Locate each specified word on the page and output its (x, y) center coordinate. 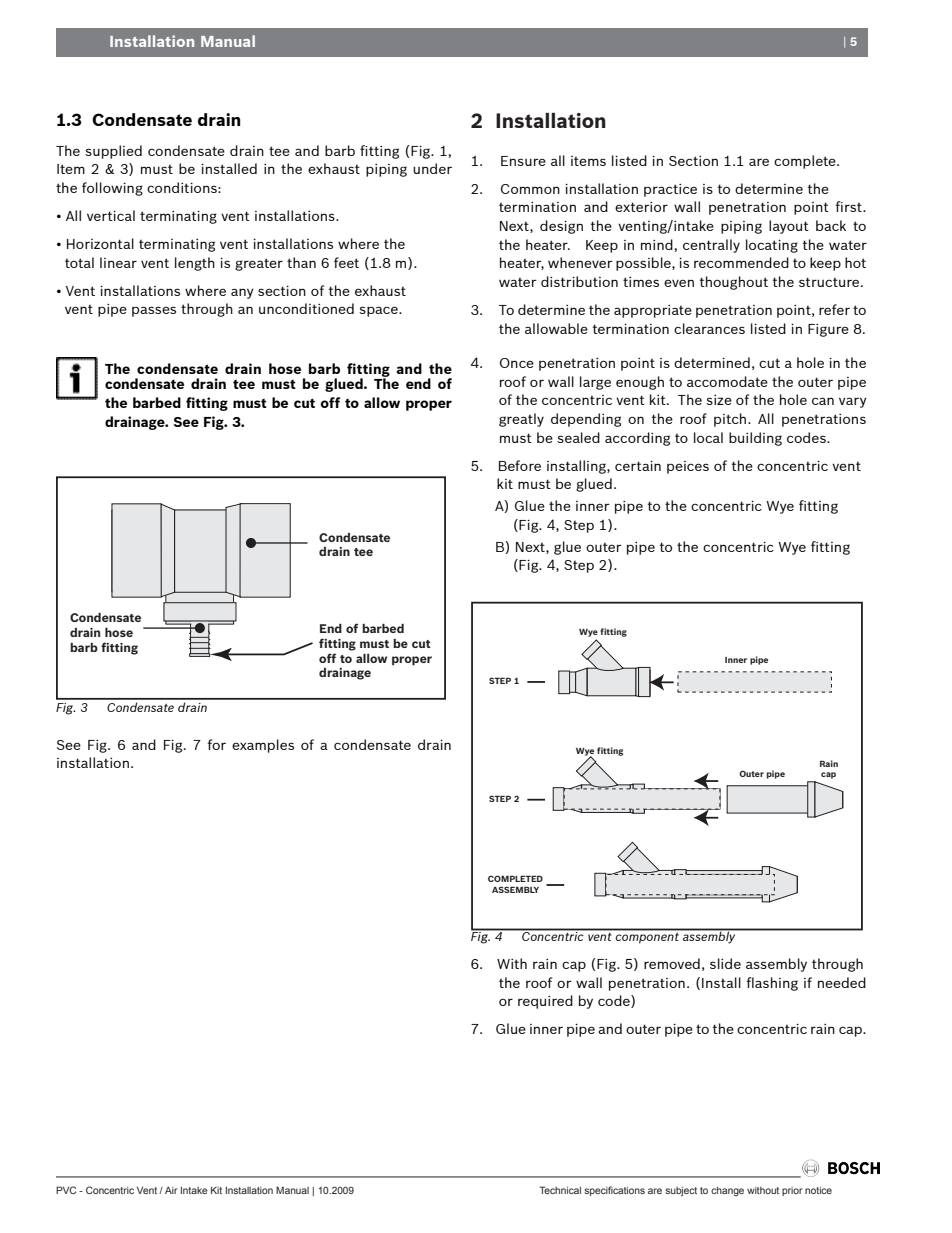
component (647, 938)
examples (263, 746)
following (112, 189)
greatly (521, 420)
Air (171, 1190)
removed (672, 963)
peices (688, 467)
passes (154, 311)
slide (725, 963)
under (432, 168)
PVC (66, 1190)
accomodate (727, 381)
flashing (772, 984)
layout (789, 227)
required (545, 1002)
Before (520, 465)
